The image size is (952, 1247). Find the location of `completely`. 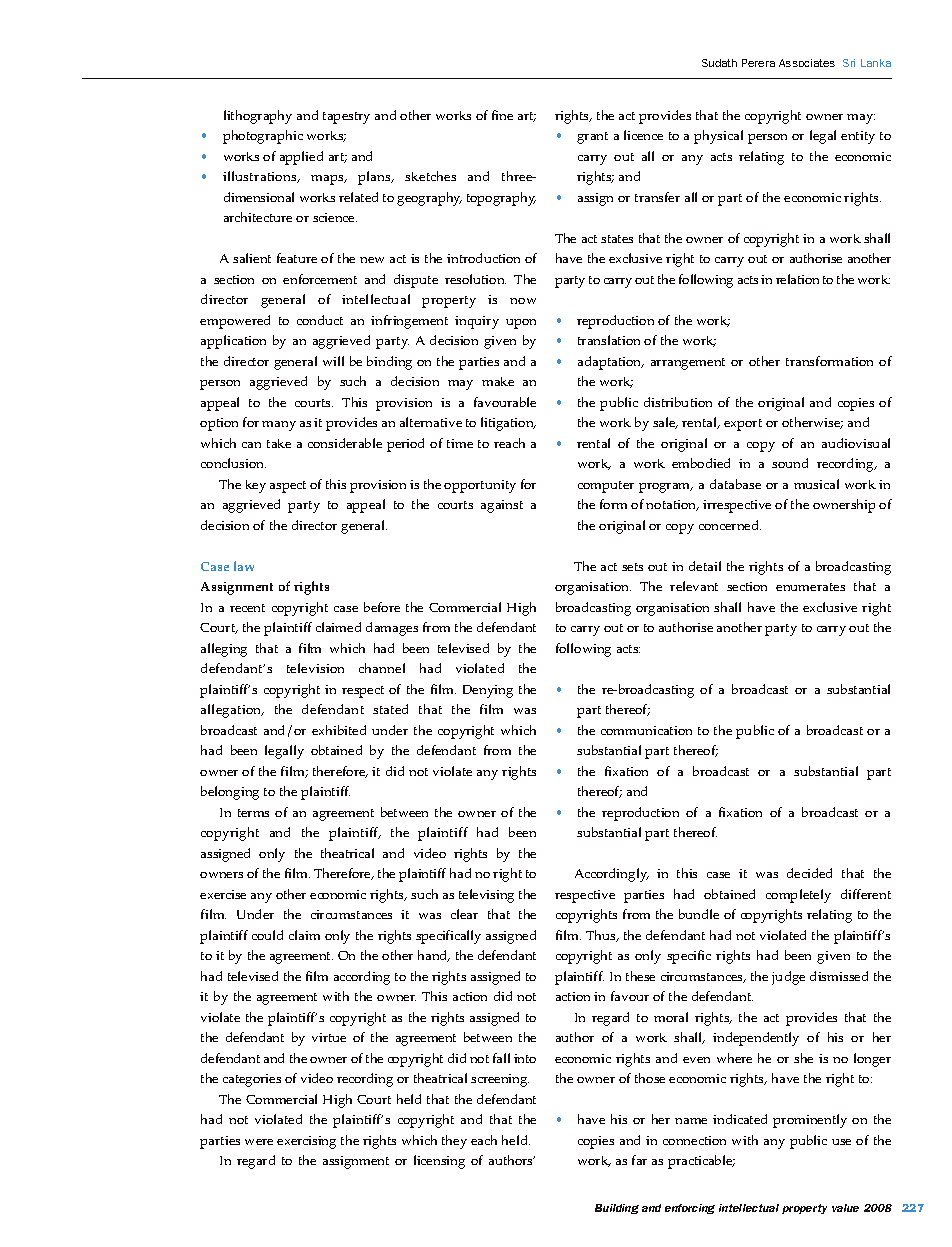

completely is located at coordinates (798, 896).
